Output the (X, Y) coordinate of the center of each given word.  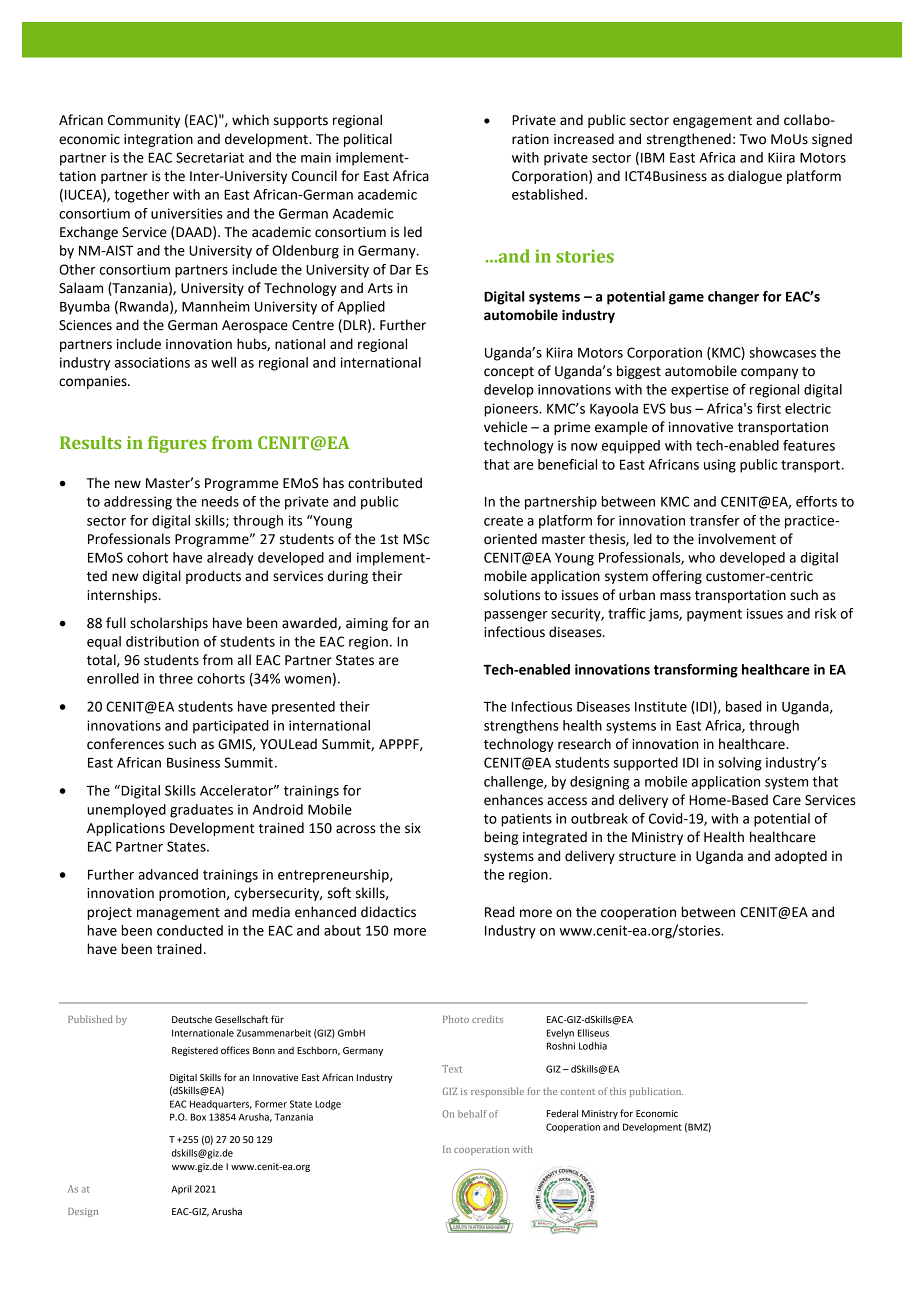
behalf (472, 1114)
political (368, 140)
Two (753, 139)
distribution (162, 641)
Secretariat (210, 157)
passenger (516, 616)
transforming (696, 671)
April (181, 1190)
